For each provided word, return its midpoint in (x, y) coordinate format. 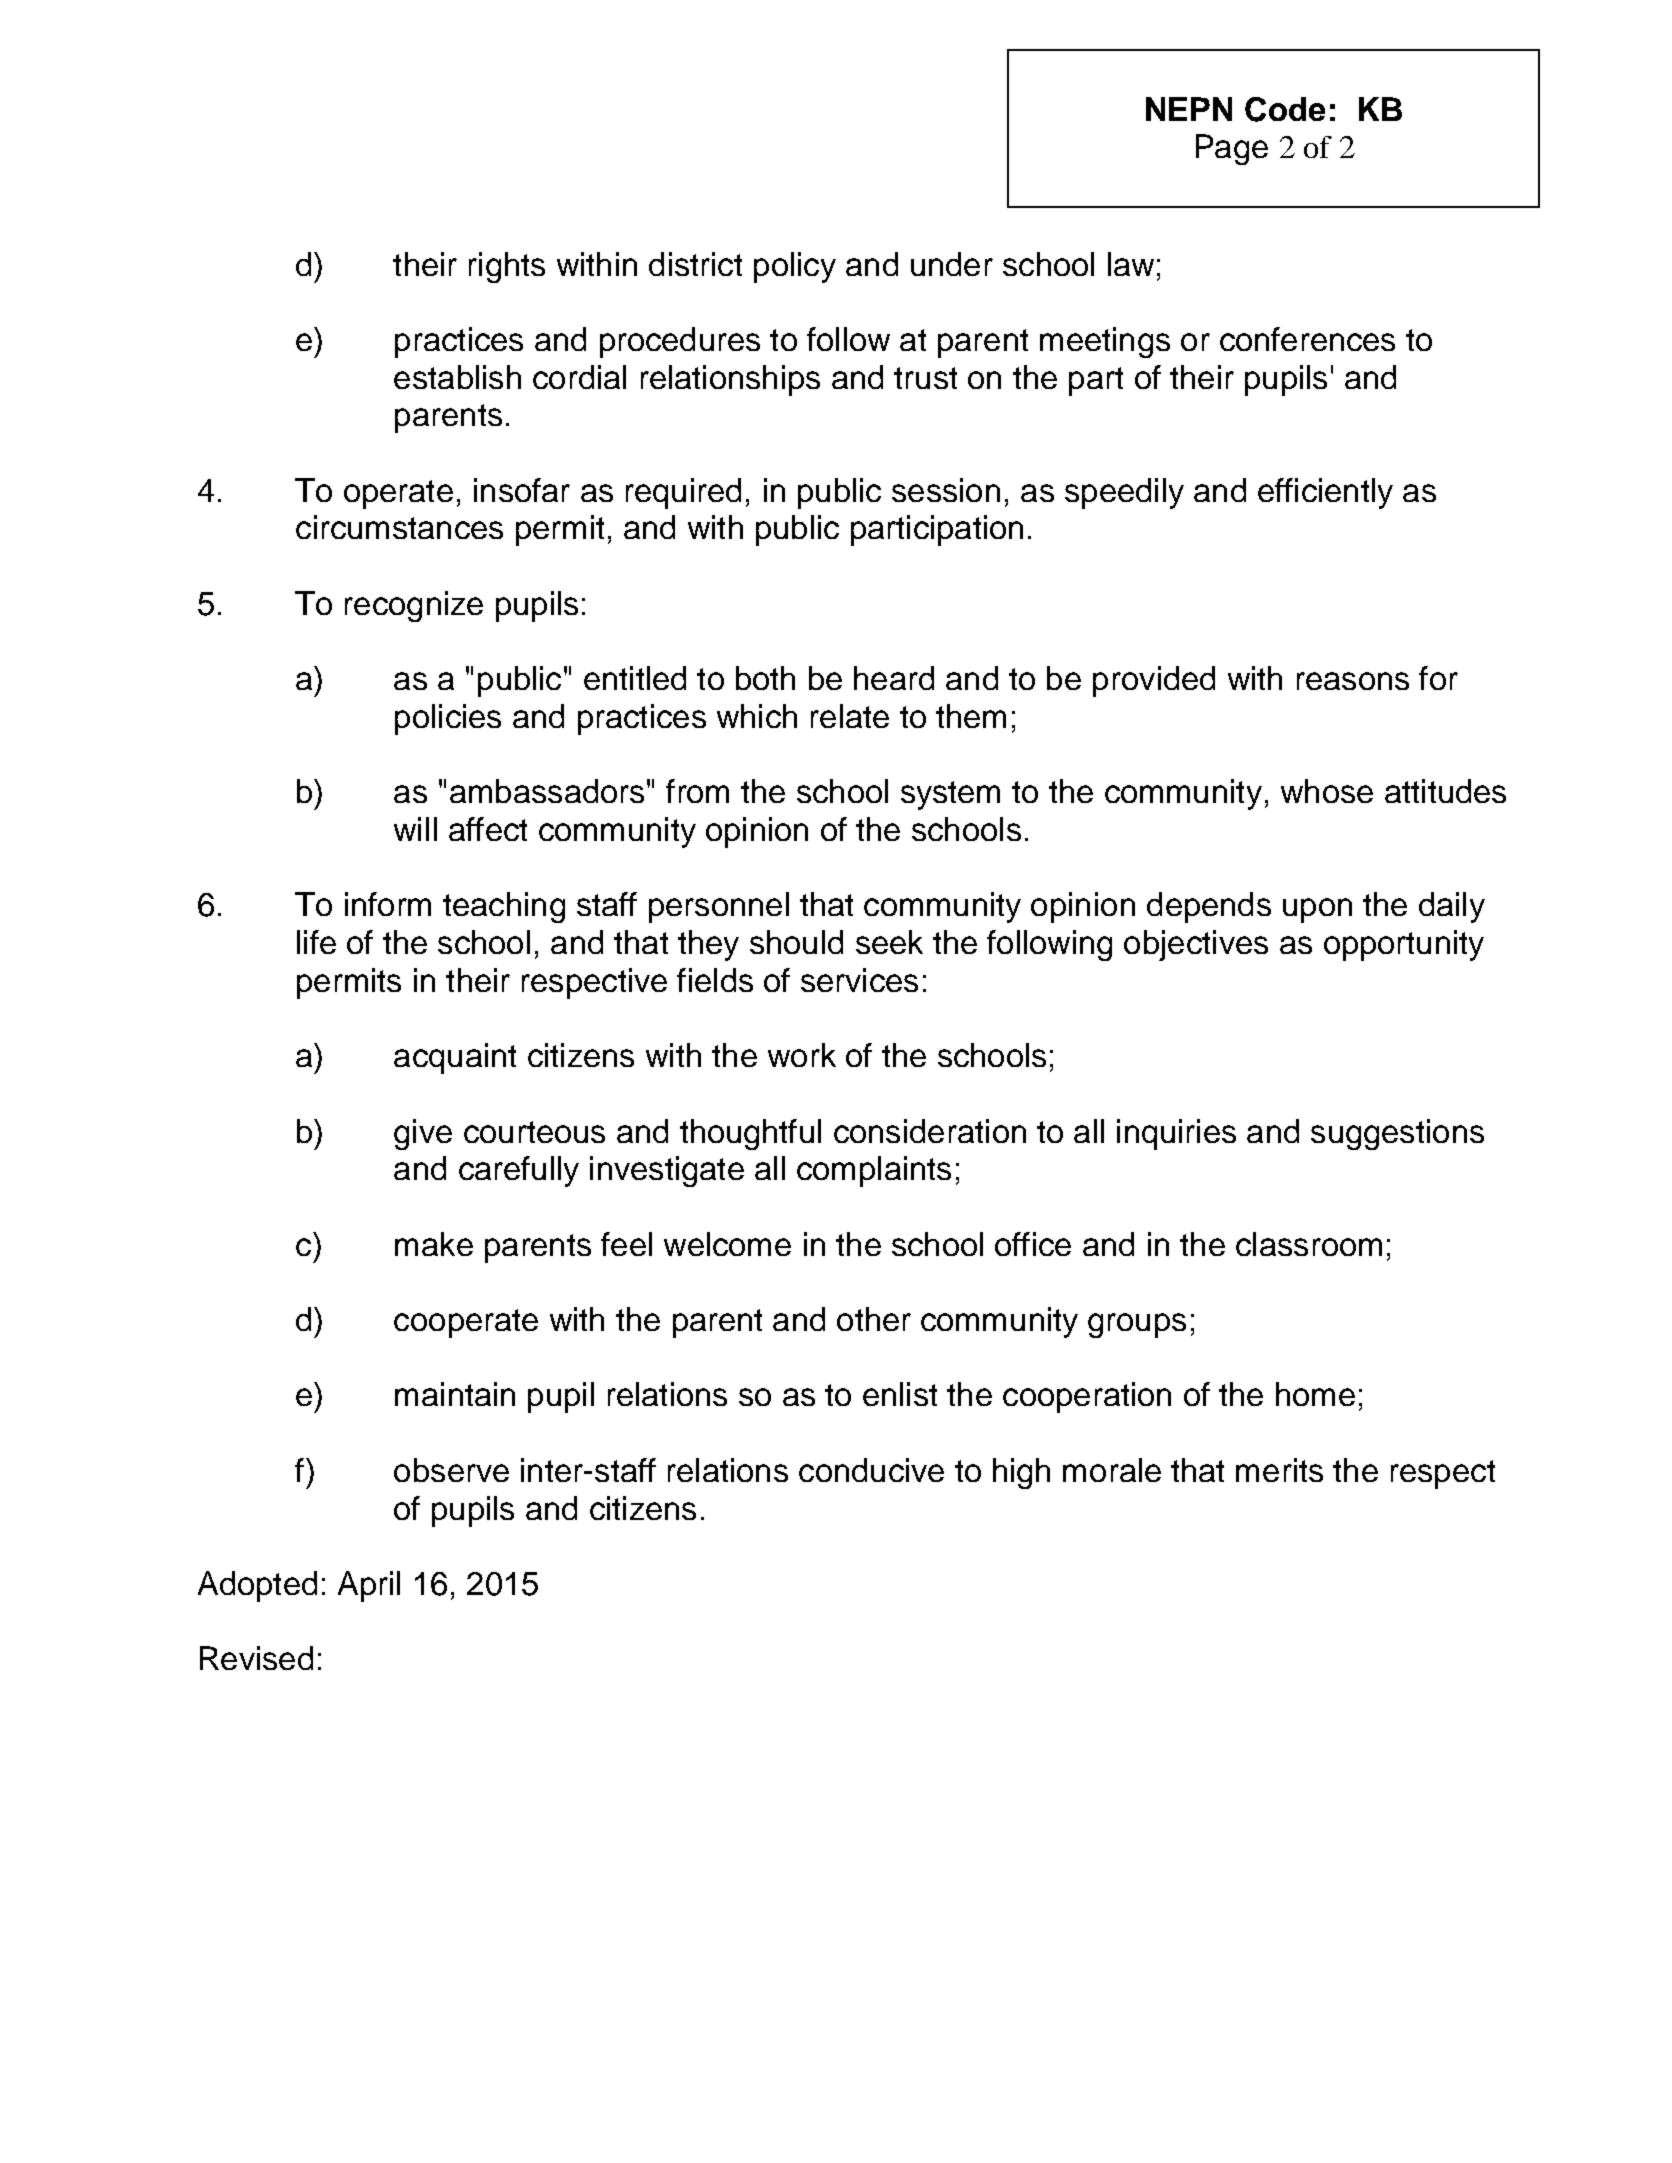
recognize (414, 606)
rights (507, 267)
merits (1279, 1470)
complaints (874, 1171)
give (423, 1134)
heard (894, 678)
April (369, 1586)
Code (1285, 109)
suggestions (1397, 1134)
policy (795, 267)
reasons (1353, 681)
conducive (871, 1470)
